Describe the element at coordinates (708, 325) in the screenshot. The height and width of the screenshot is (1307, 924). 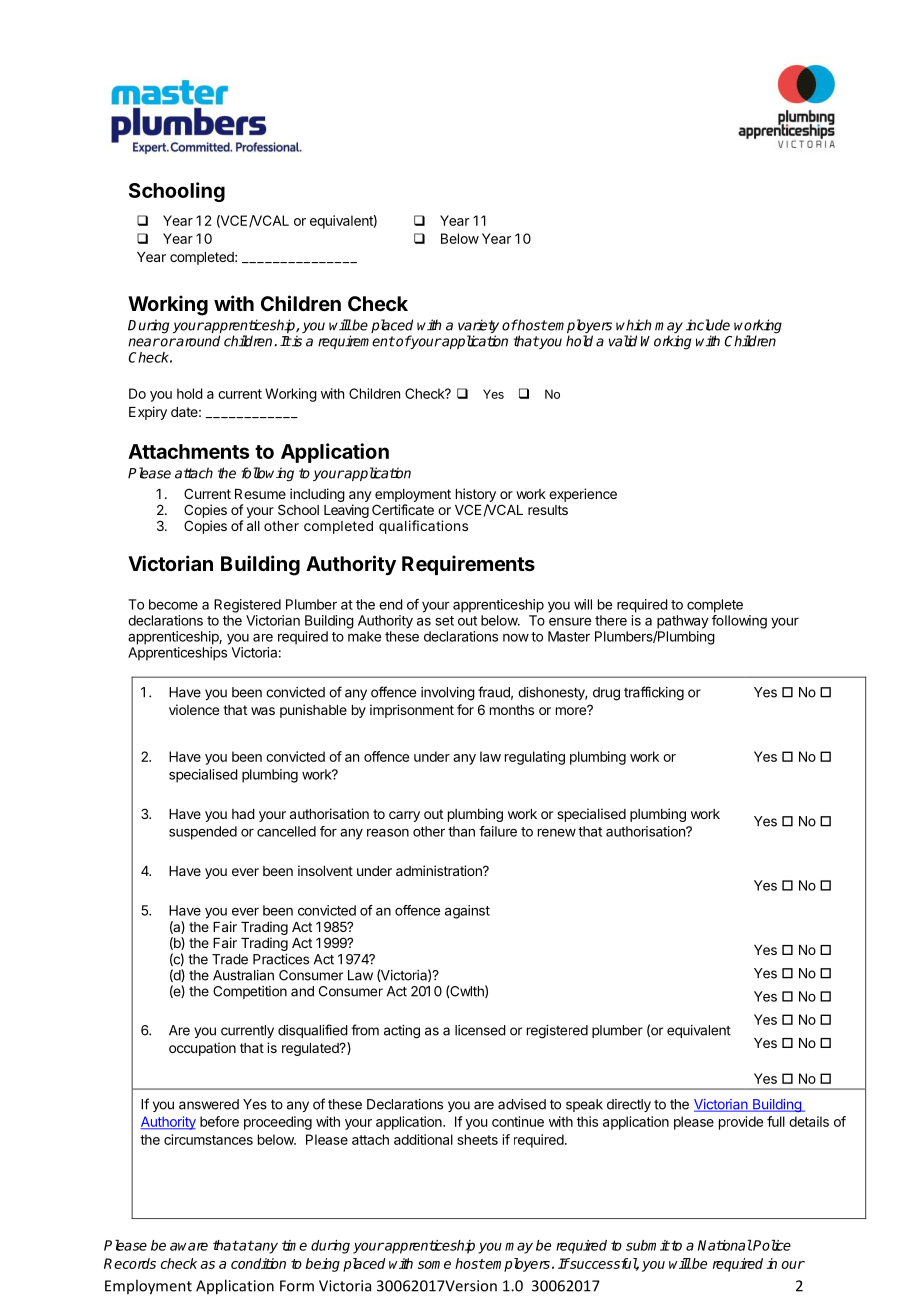
I see `include` at that location.
